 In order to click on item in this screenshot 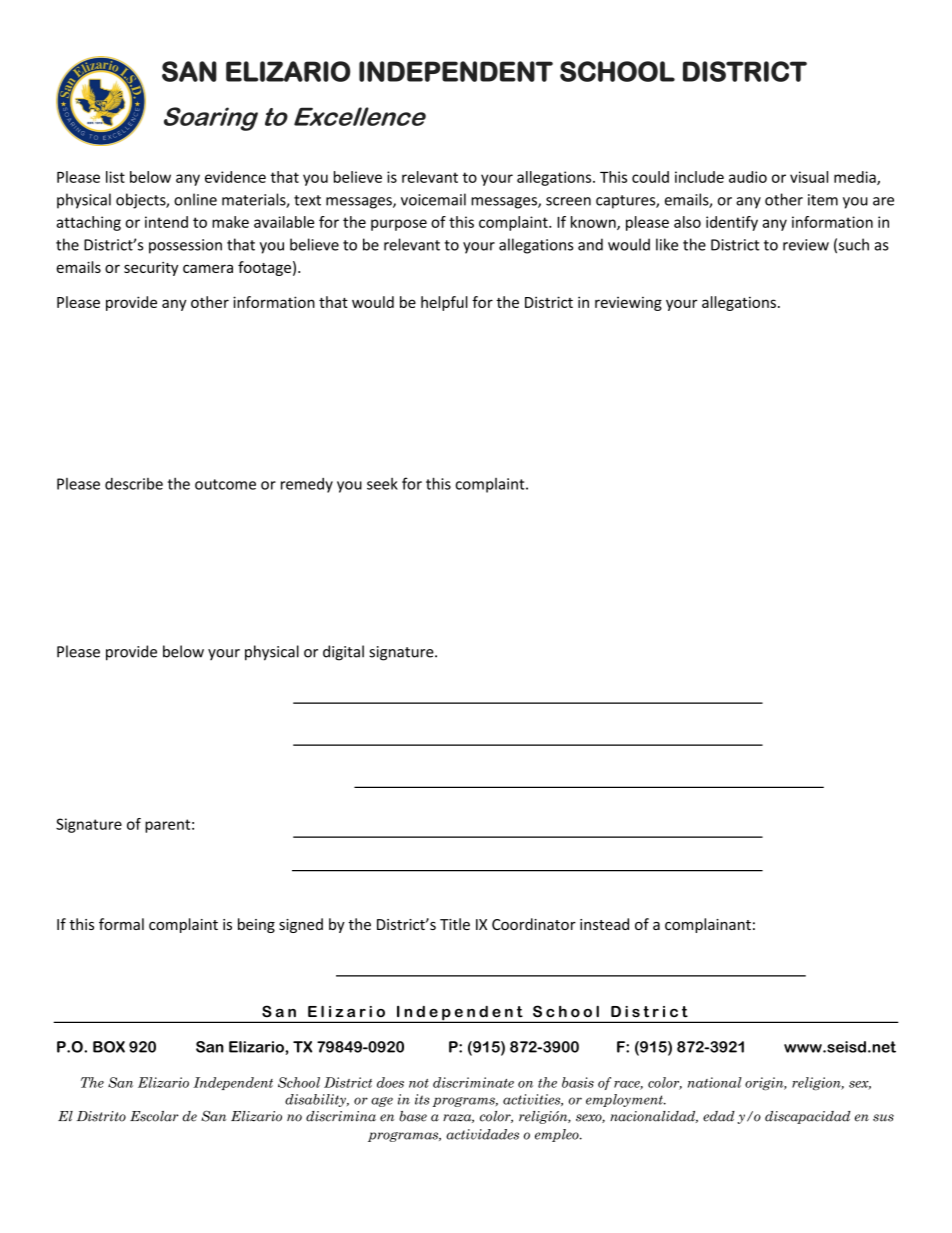, I will do `click(823, 200)`.
